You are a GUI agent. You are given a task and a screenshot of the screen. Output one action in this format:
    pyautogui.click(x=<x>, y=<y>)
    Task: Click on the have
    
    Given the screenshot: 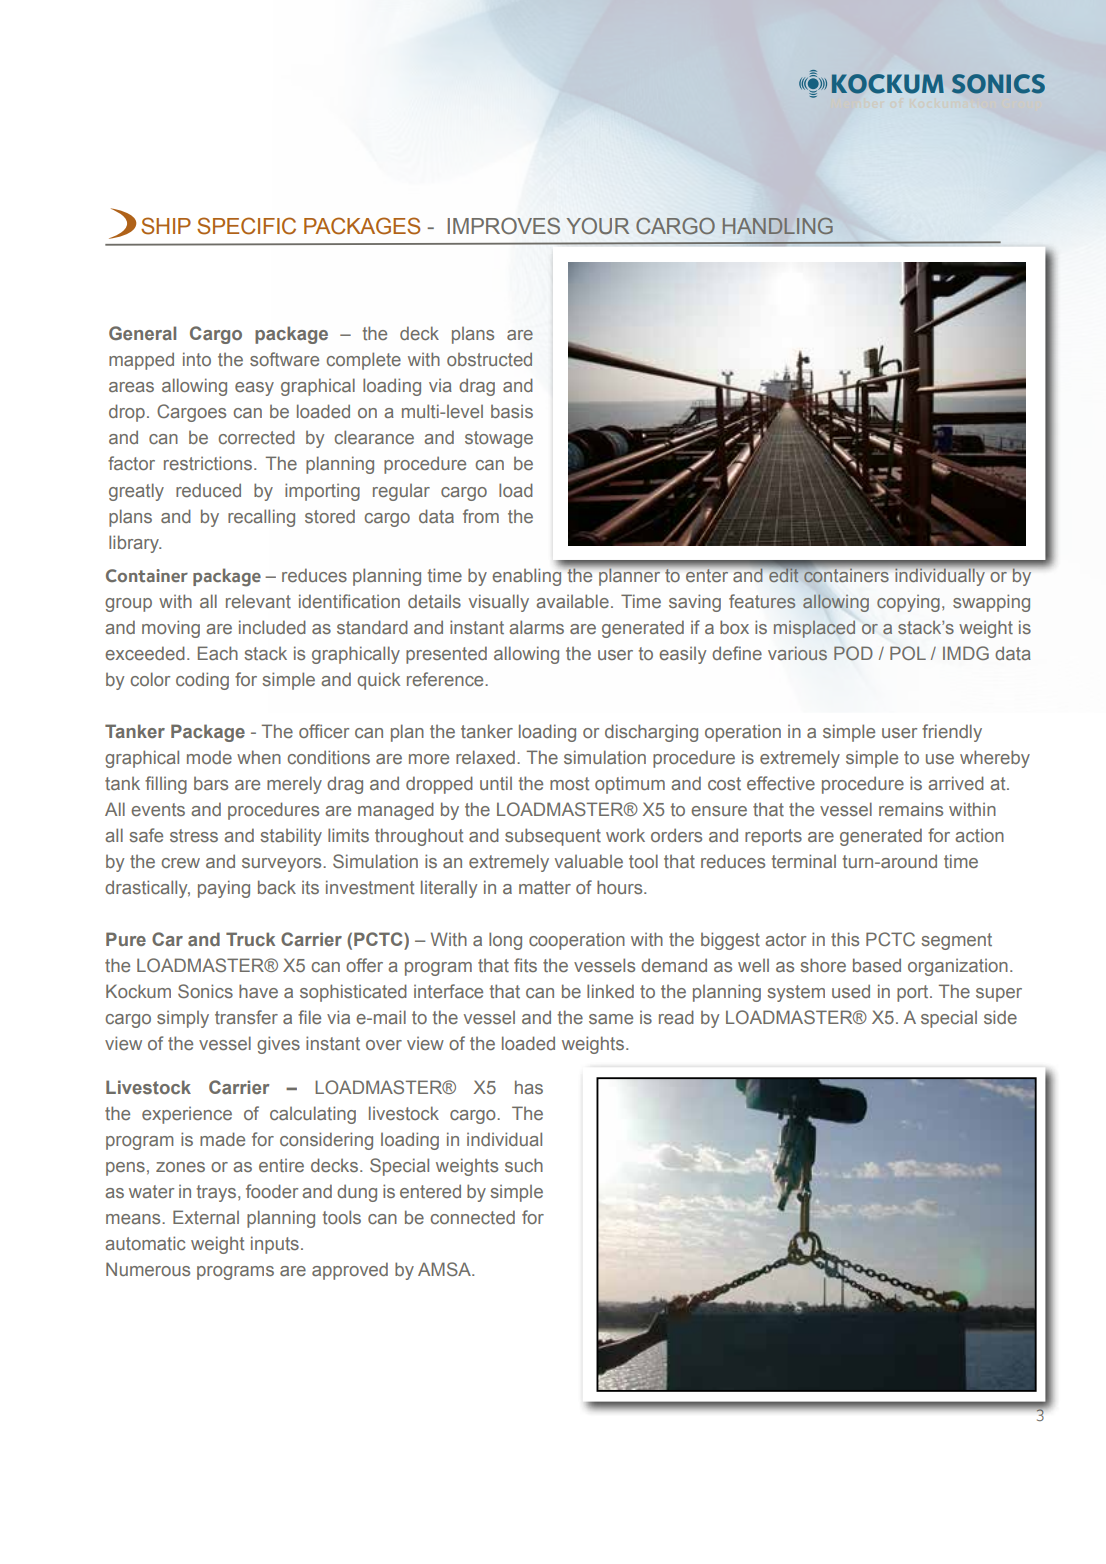 What is the action you would take?
    pyautogui.click(x=258, y=991)
